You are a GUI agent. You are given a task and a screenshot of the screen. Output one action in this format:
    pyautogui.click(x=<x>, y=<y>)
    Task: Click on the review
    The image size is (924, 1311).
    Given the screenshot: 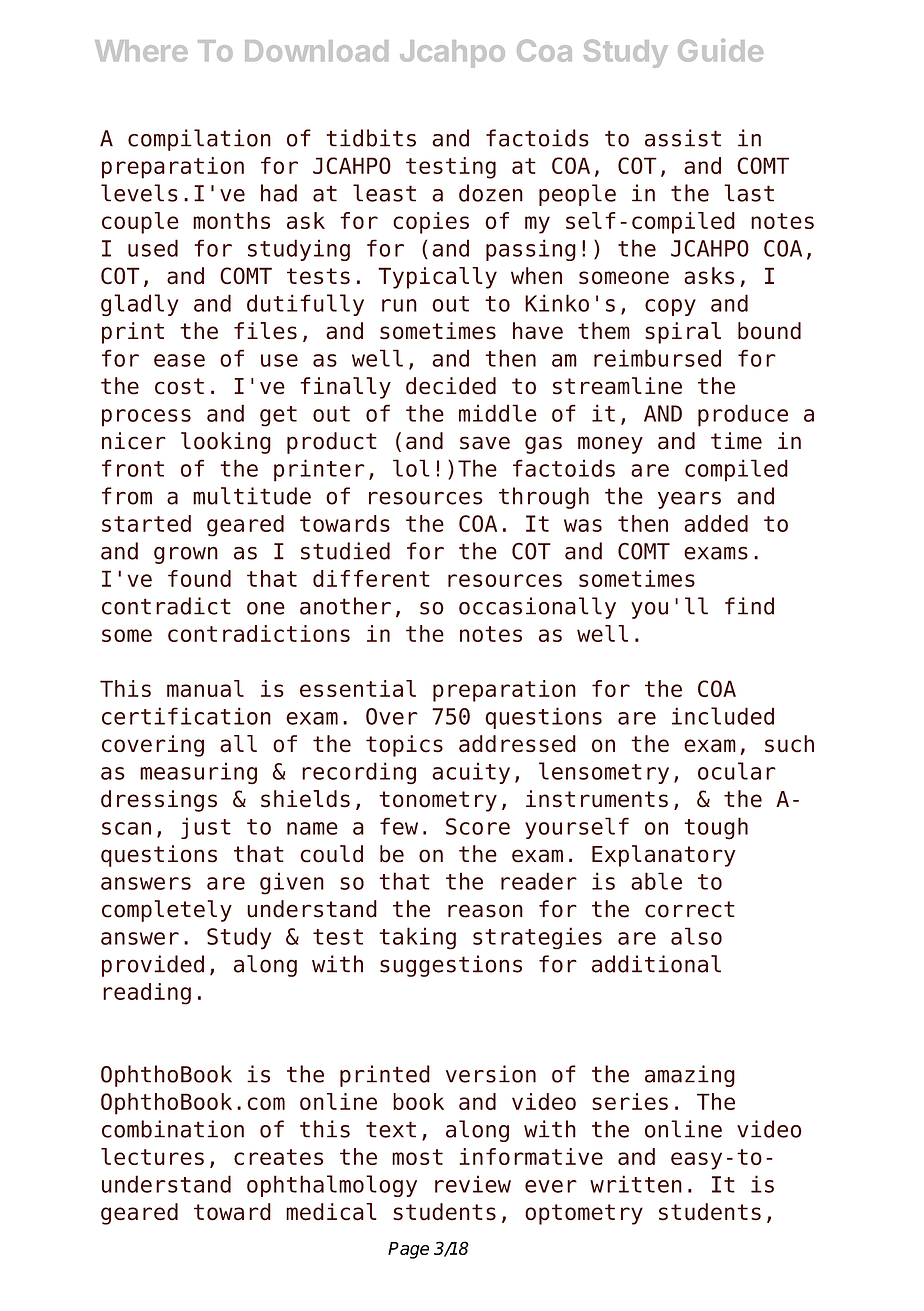 What is the action you would take?
    pyautogui.click(x=473, y=1184)
